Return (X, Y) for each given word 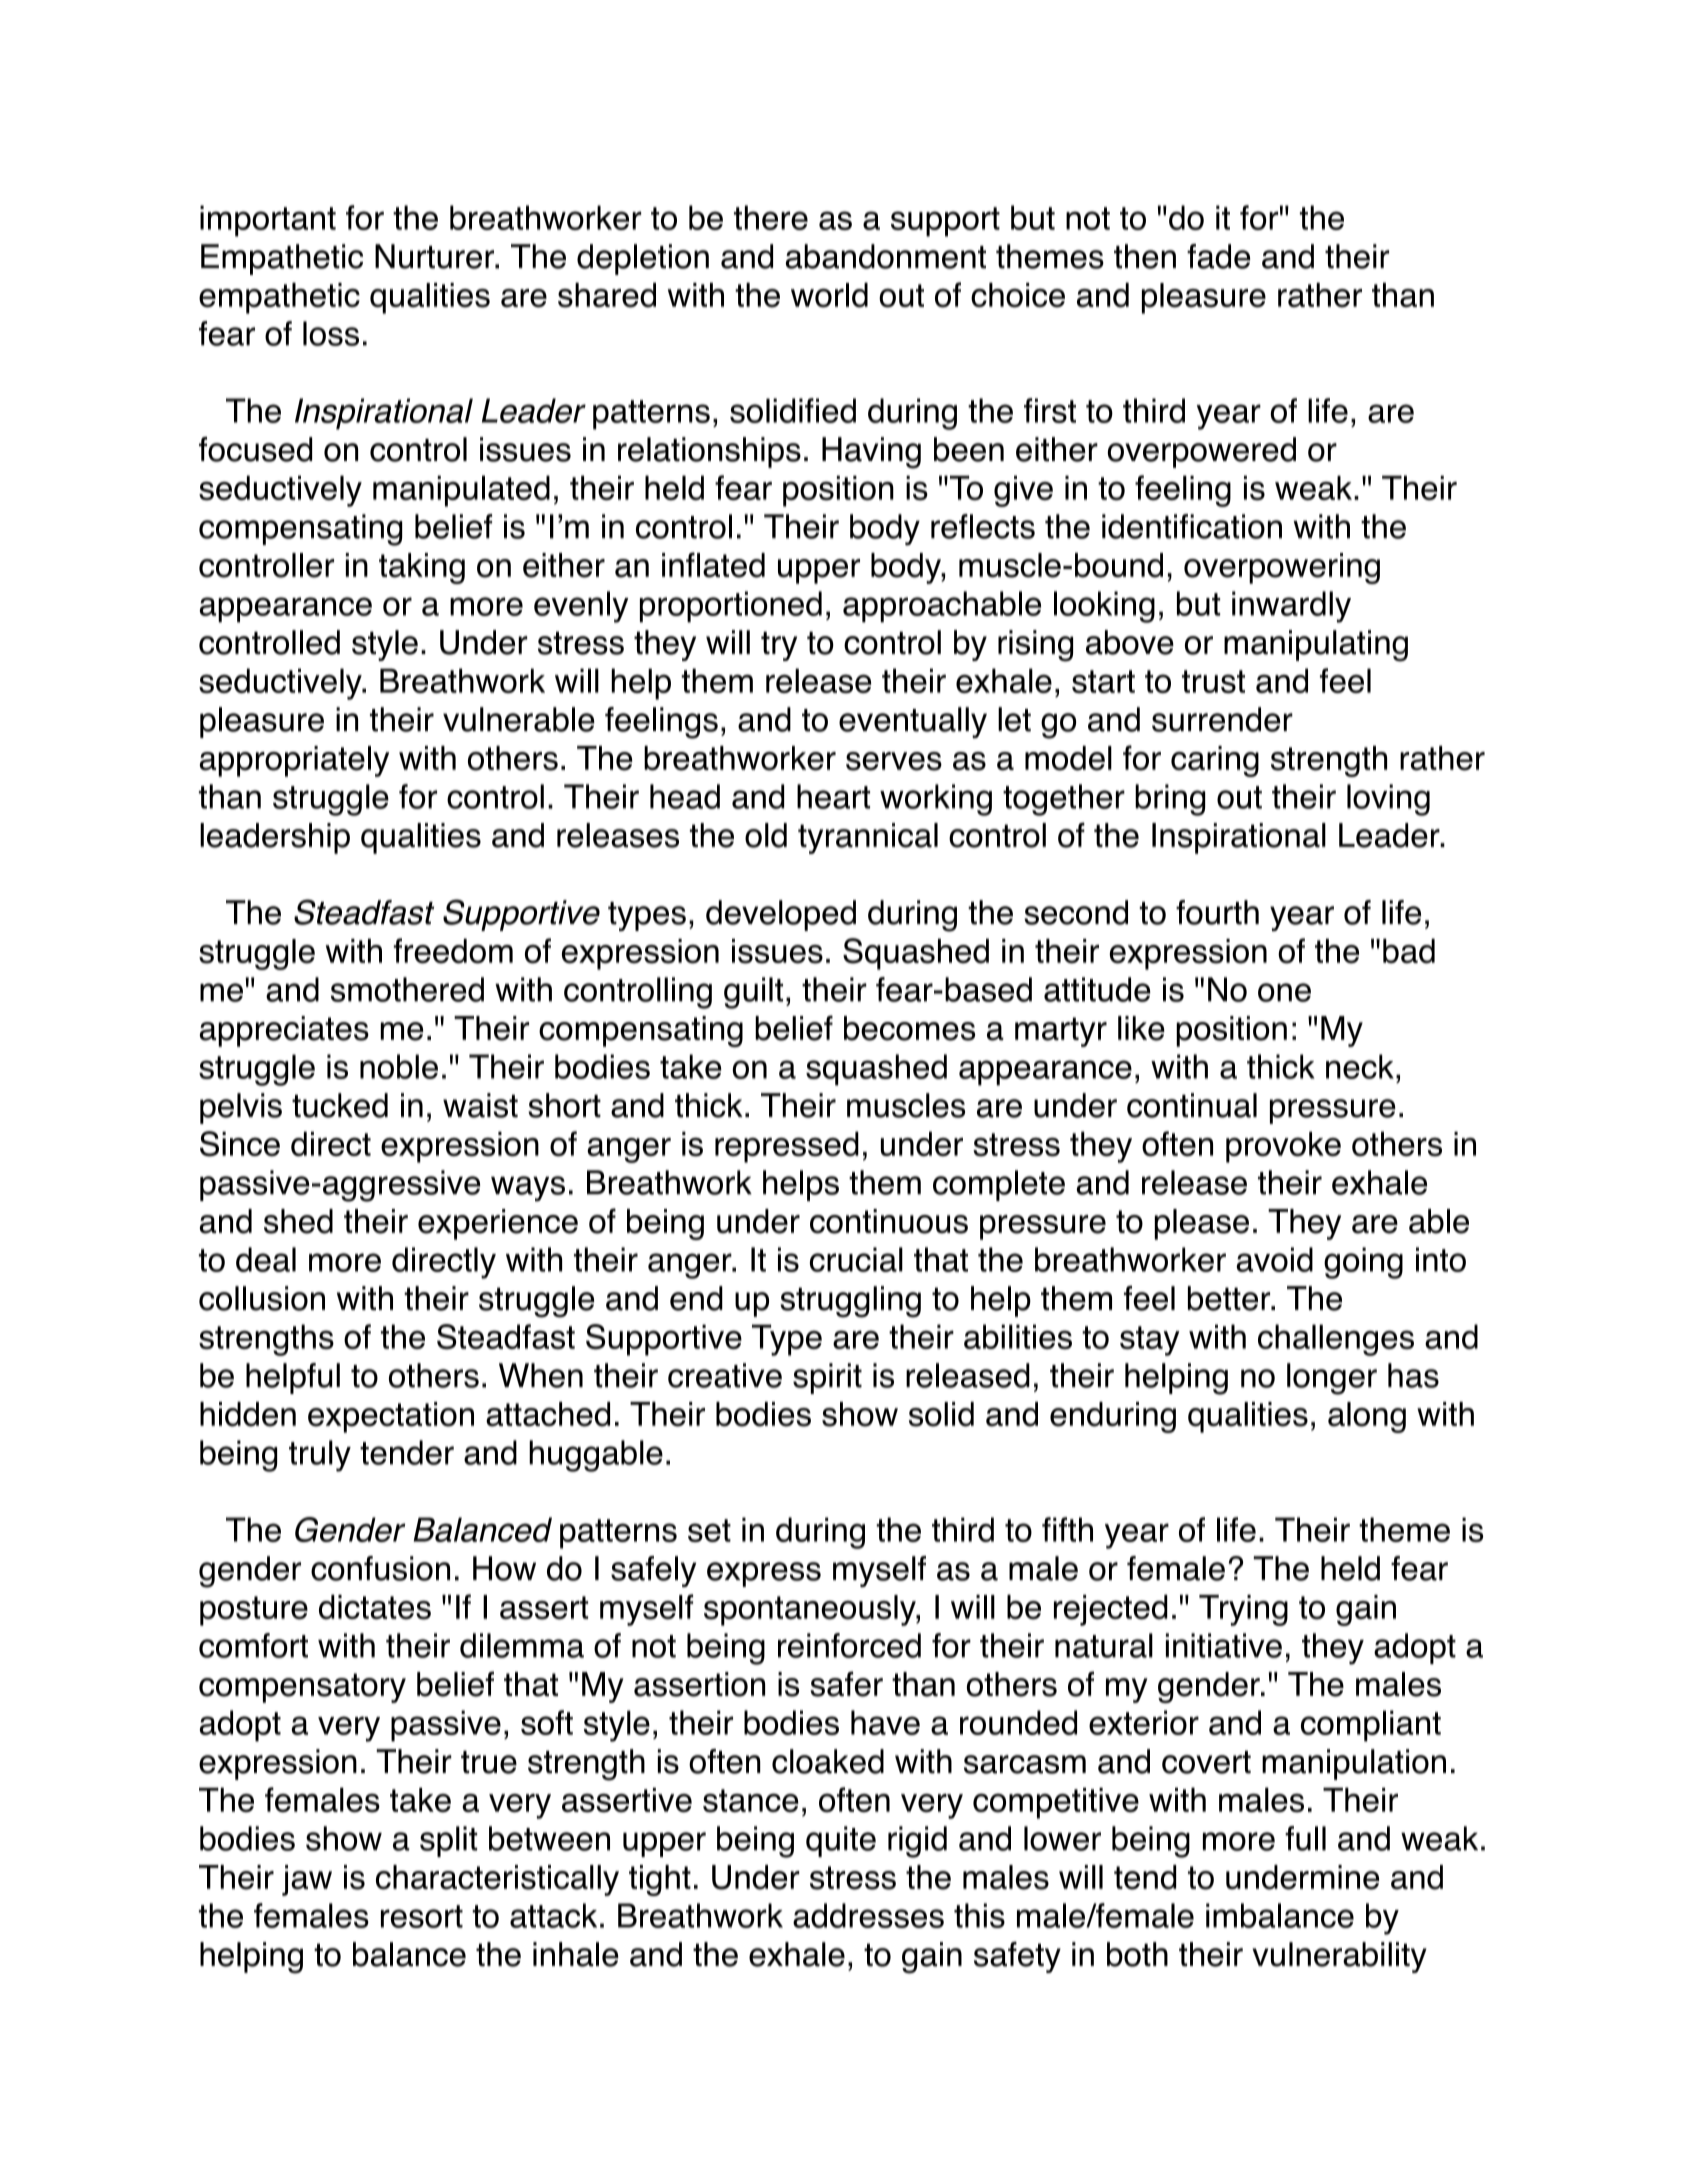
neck (1360, 1066)
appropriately (294, 761)
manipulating (1316, 646)
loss (331, 333)
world (829, 295)
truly (320, 1456)
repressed (787, 1147)
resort (422, 1916)
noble (399, 1066)
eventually (913, 722)
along (1367, 1417)
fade (1218, 256)
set (709, 1530)
